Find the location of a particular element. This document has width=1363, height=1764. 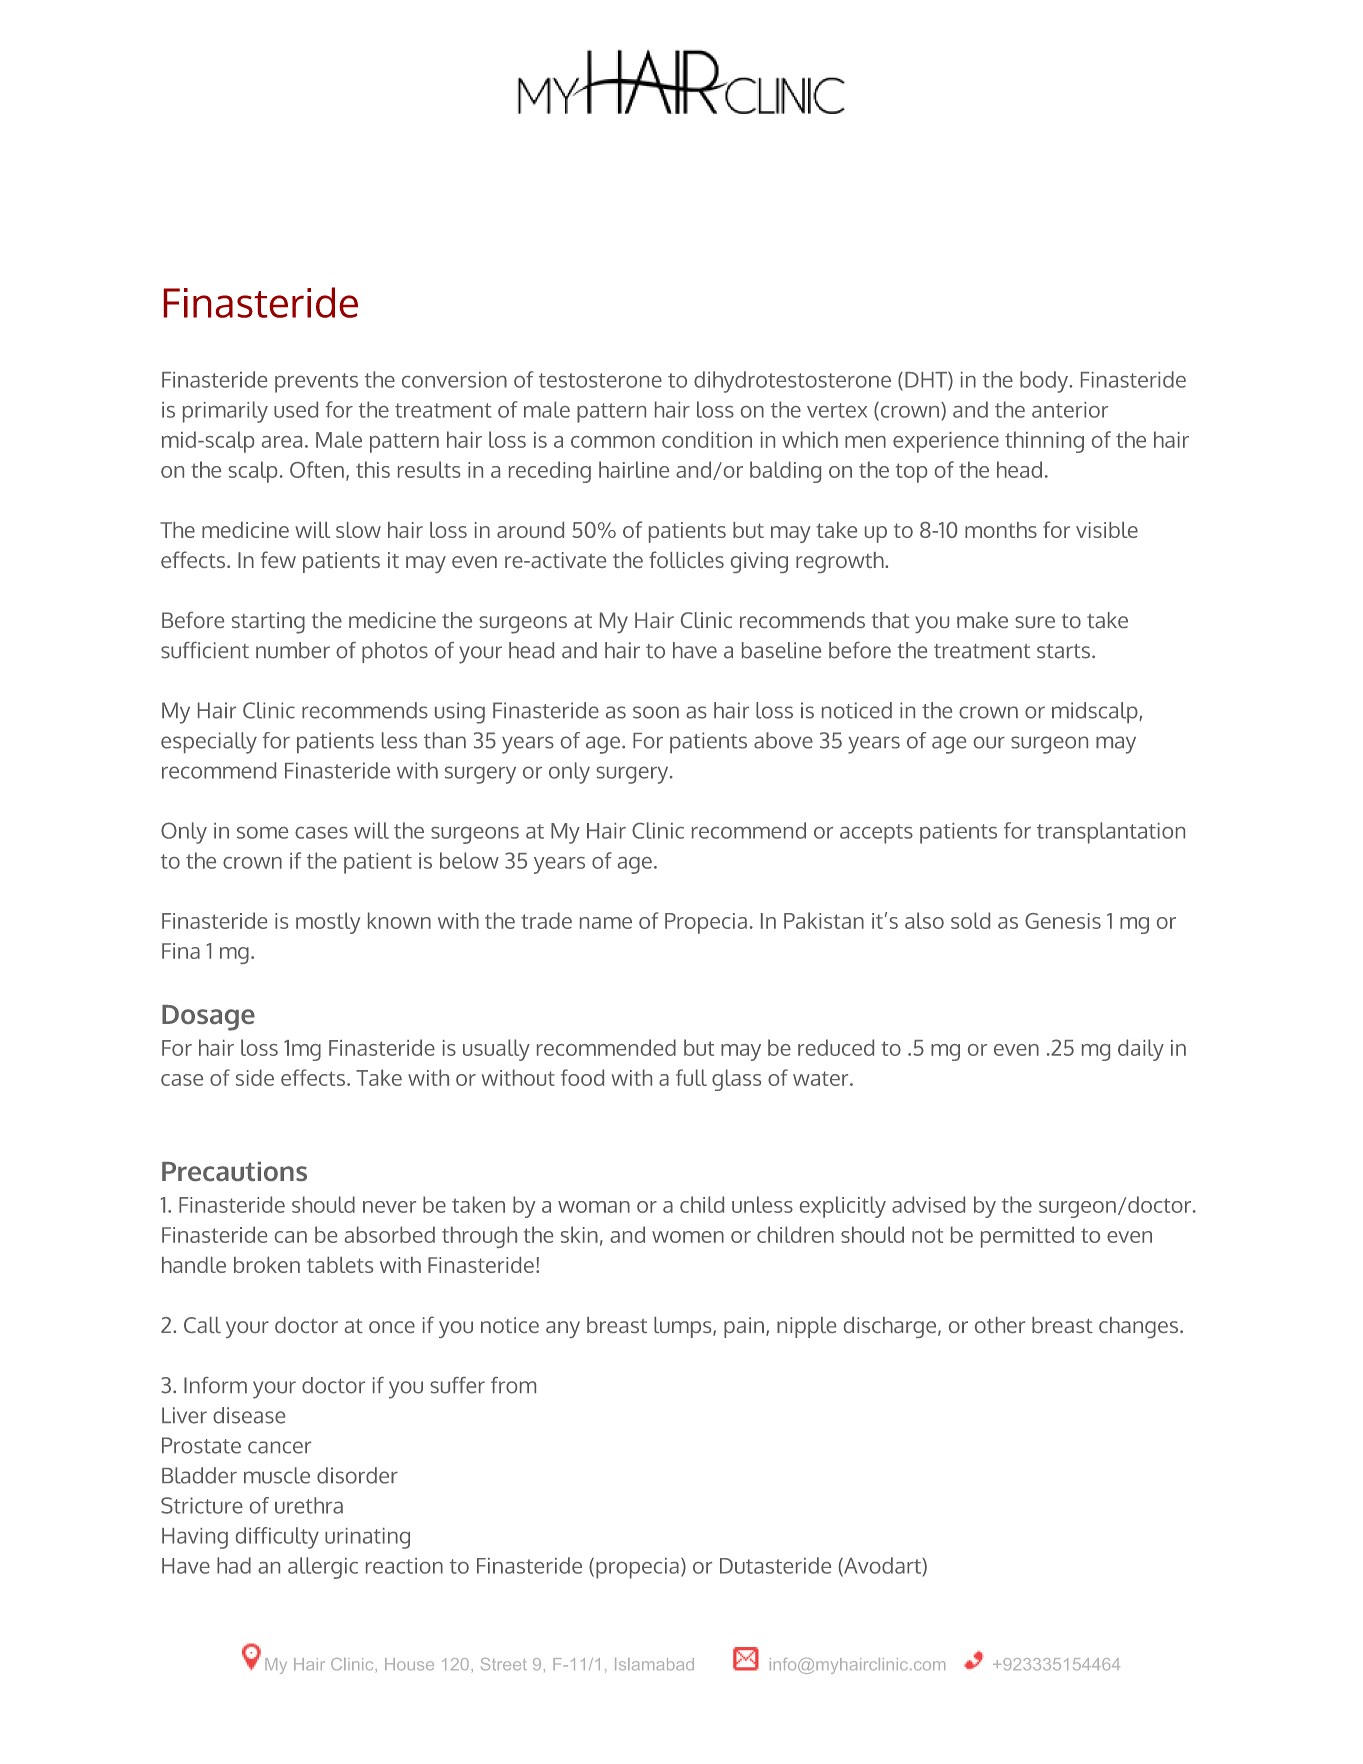

allergic is located at coordinates (323, 1568).
